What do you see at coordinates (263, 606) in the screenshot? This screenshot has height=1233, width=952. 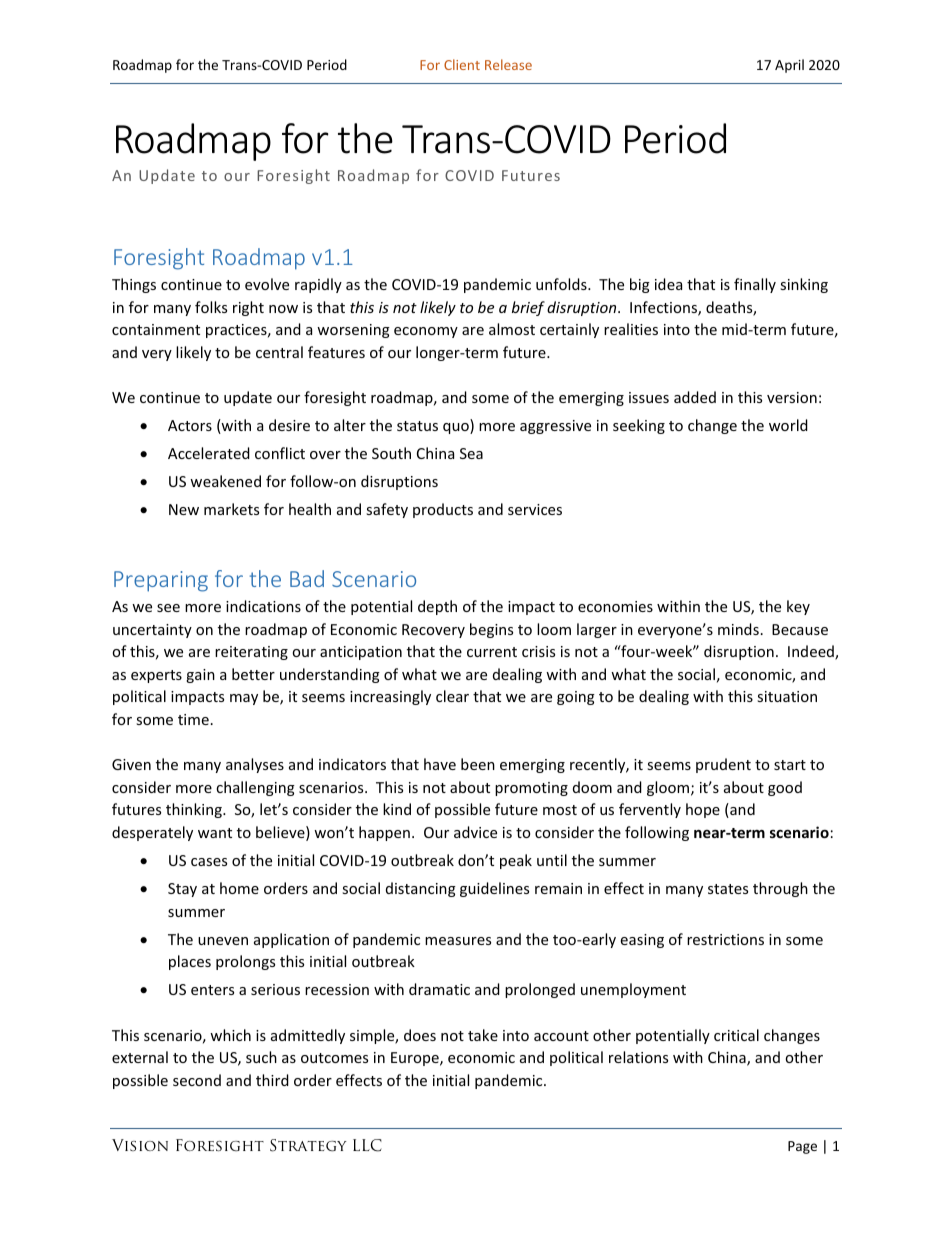 I see `indications` at bounding box center [263, 606].
